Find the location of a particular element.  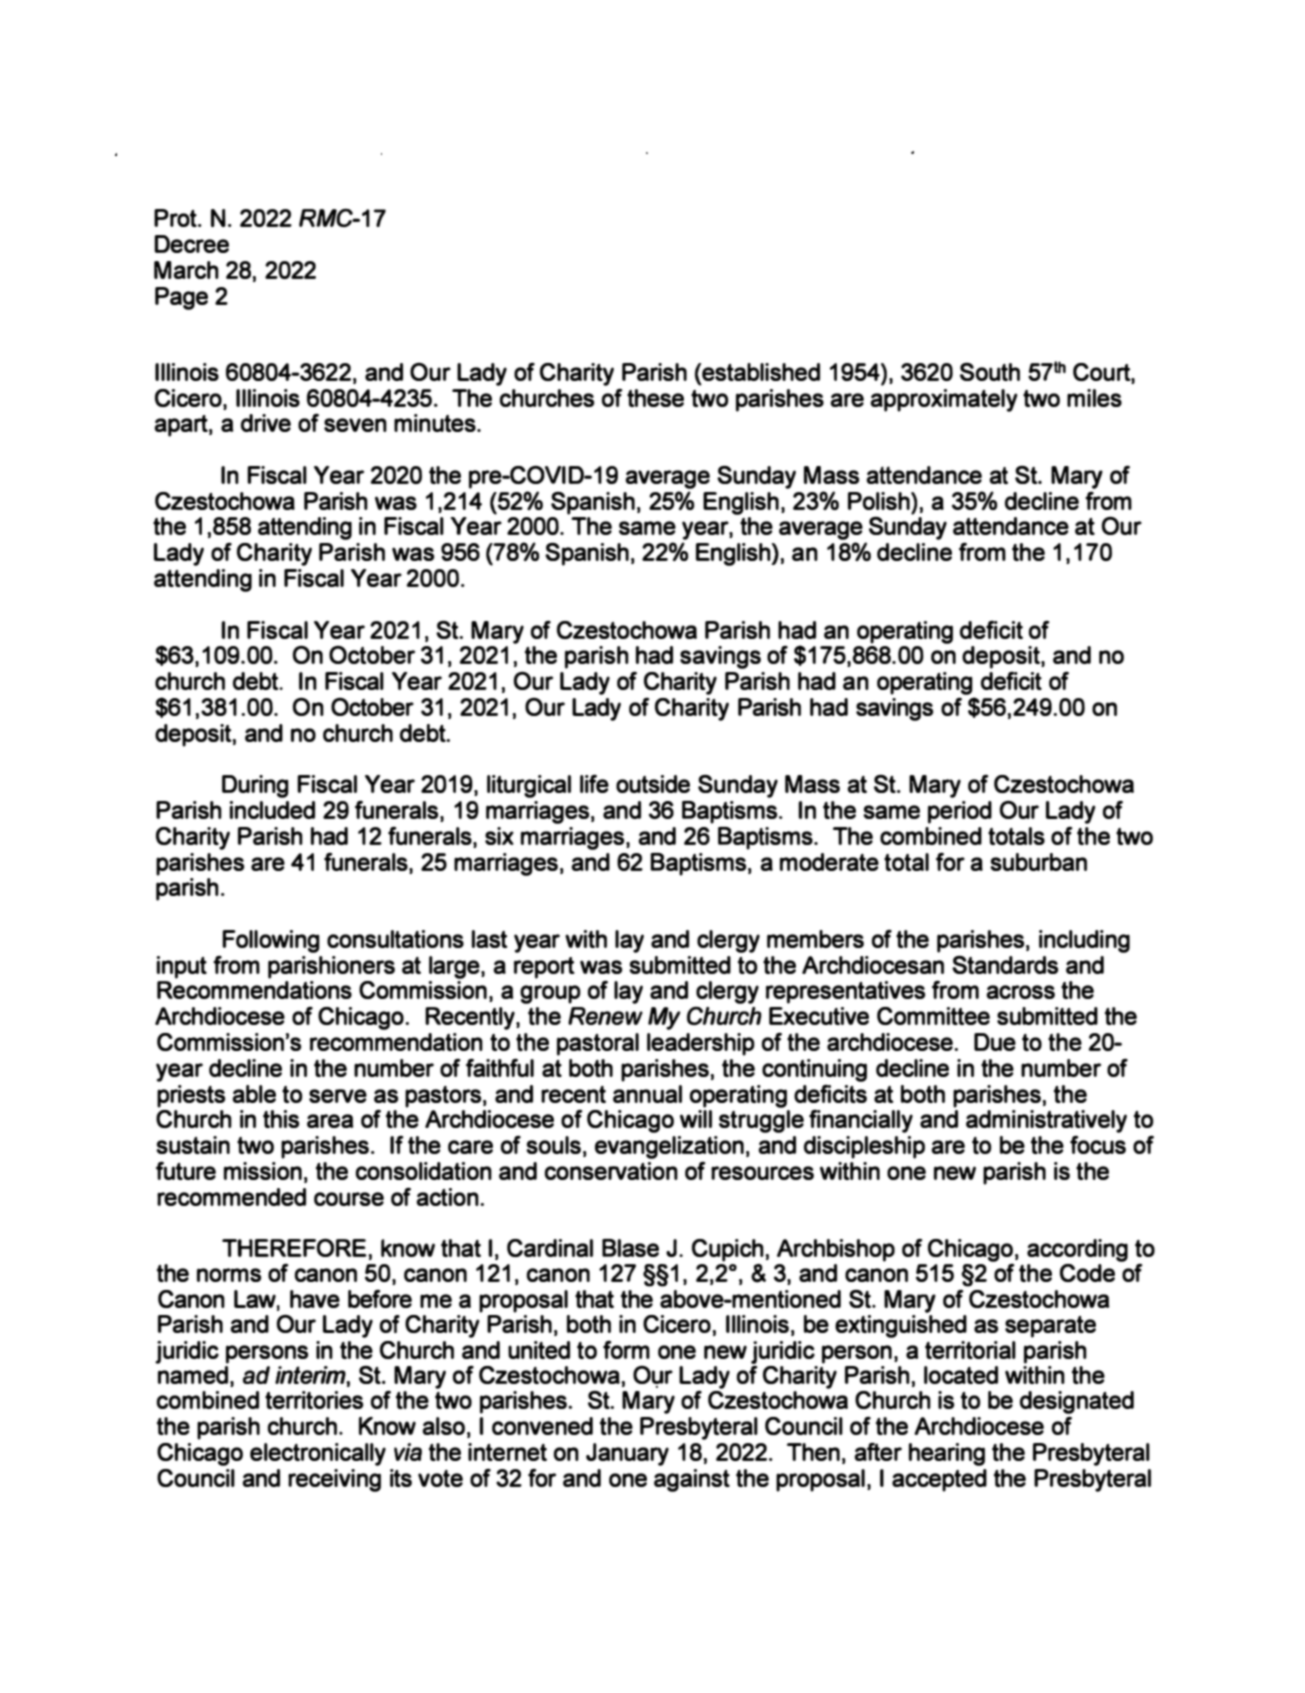

drive is located at coordinates (266, 423).
